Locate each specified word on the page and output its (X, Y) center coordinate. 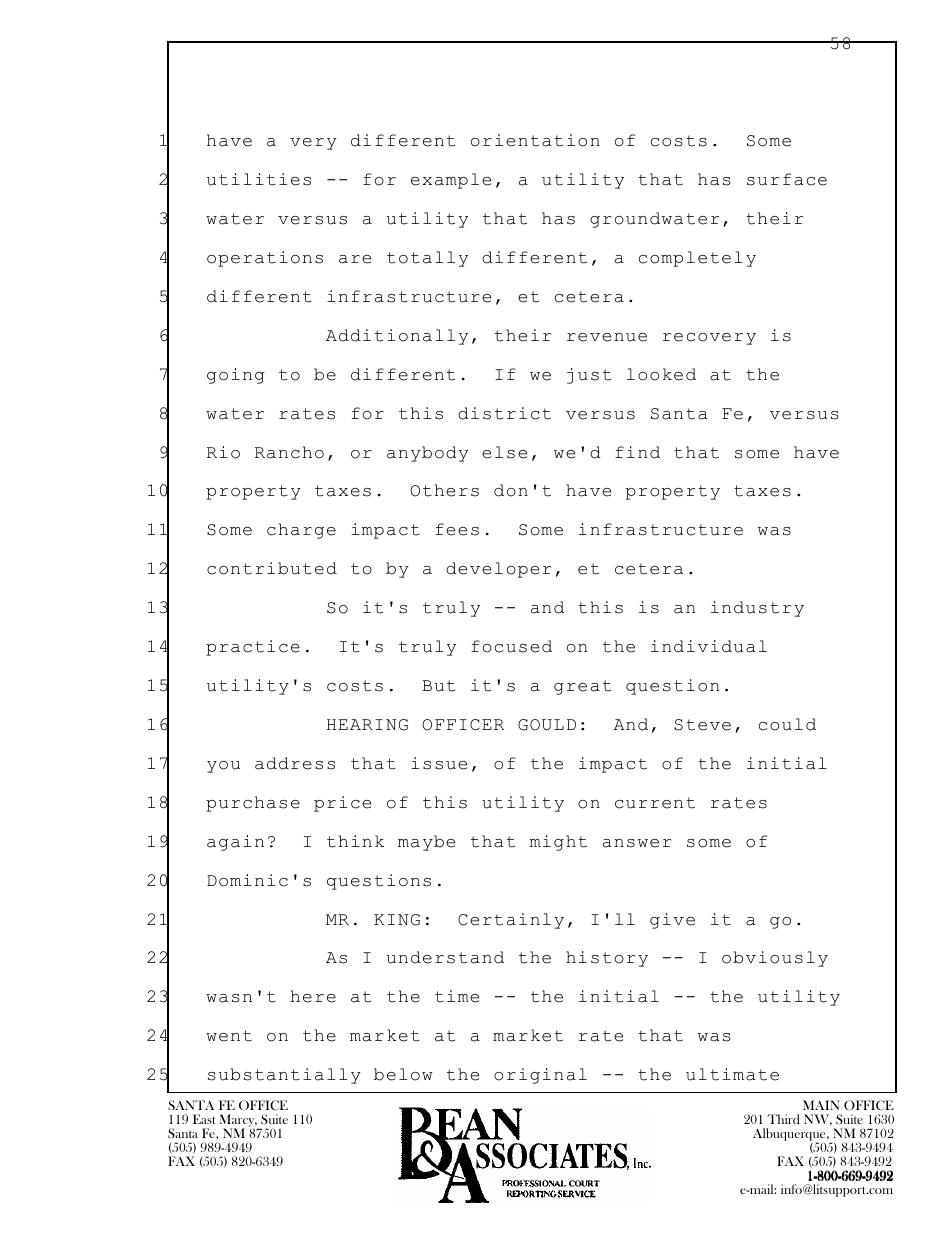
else (504, 452)
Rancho (289, 452)
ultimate (732, 1074)
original (540, 1076)
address (295, 763)
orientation (535, 140)
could (787, 724)
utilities (259, 179)
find (637, 452)
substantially (284, 1076)
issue (439, 763)
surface (787, 179)
